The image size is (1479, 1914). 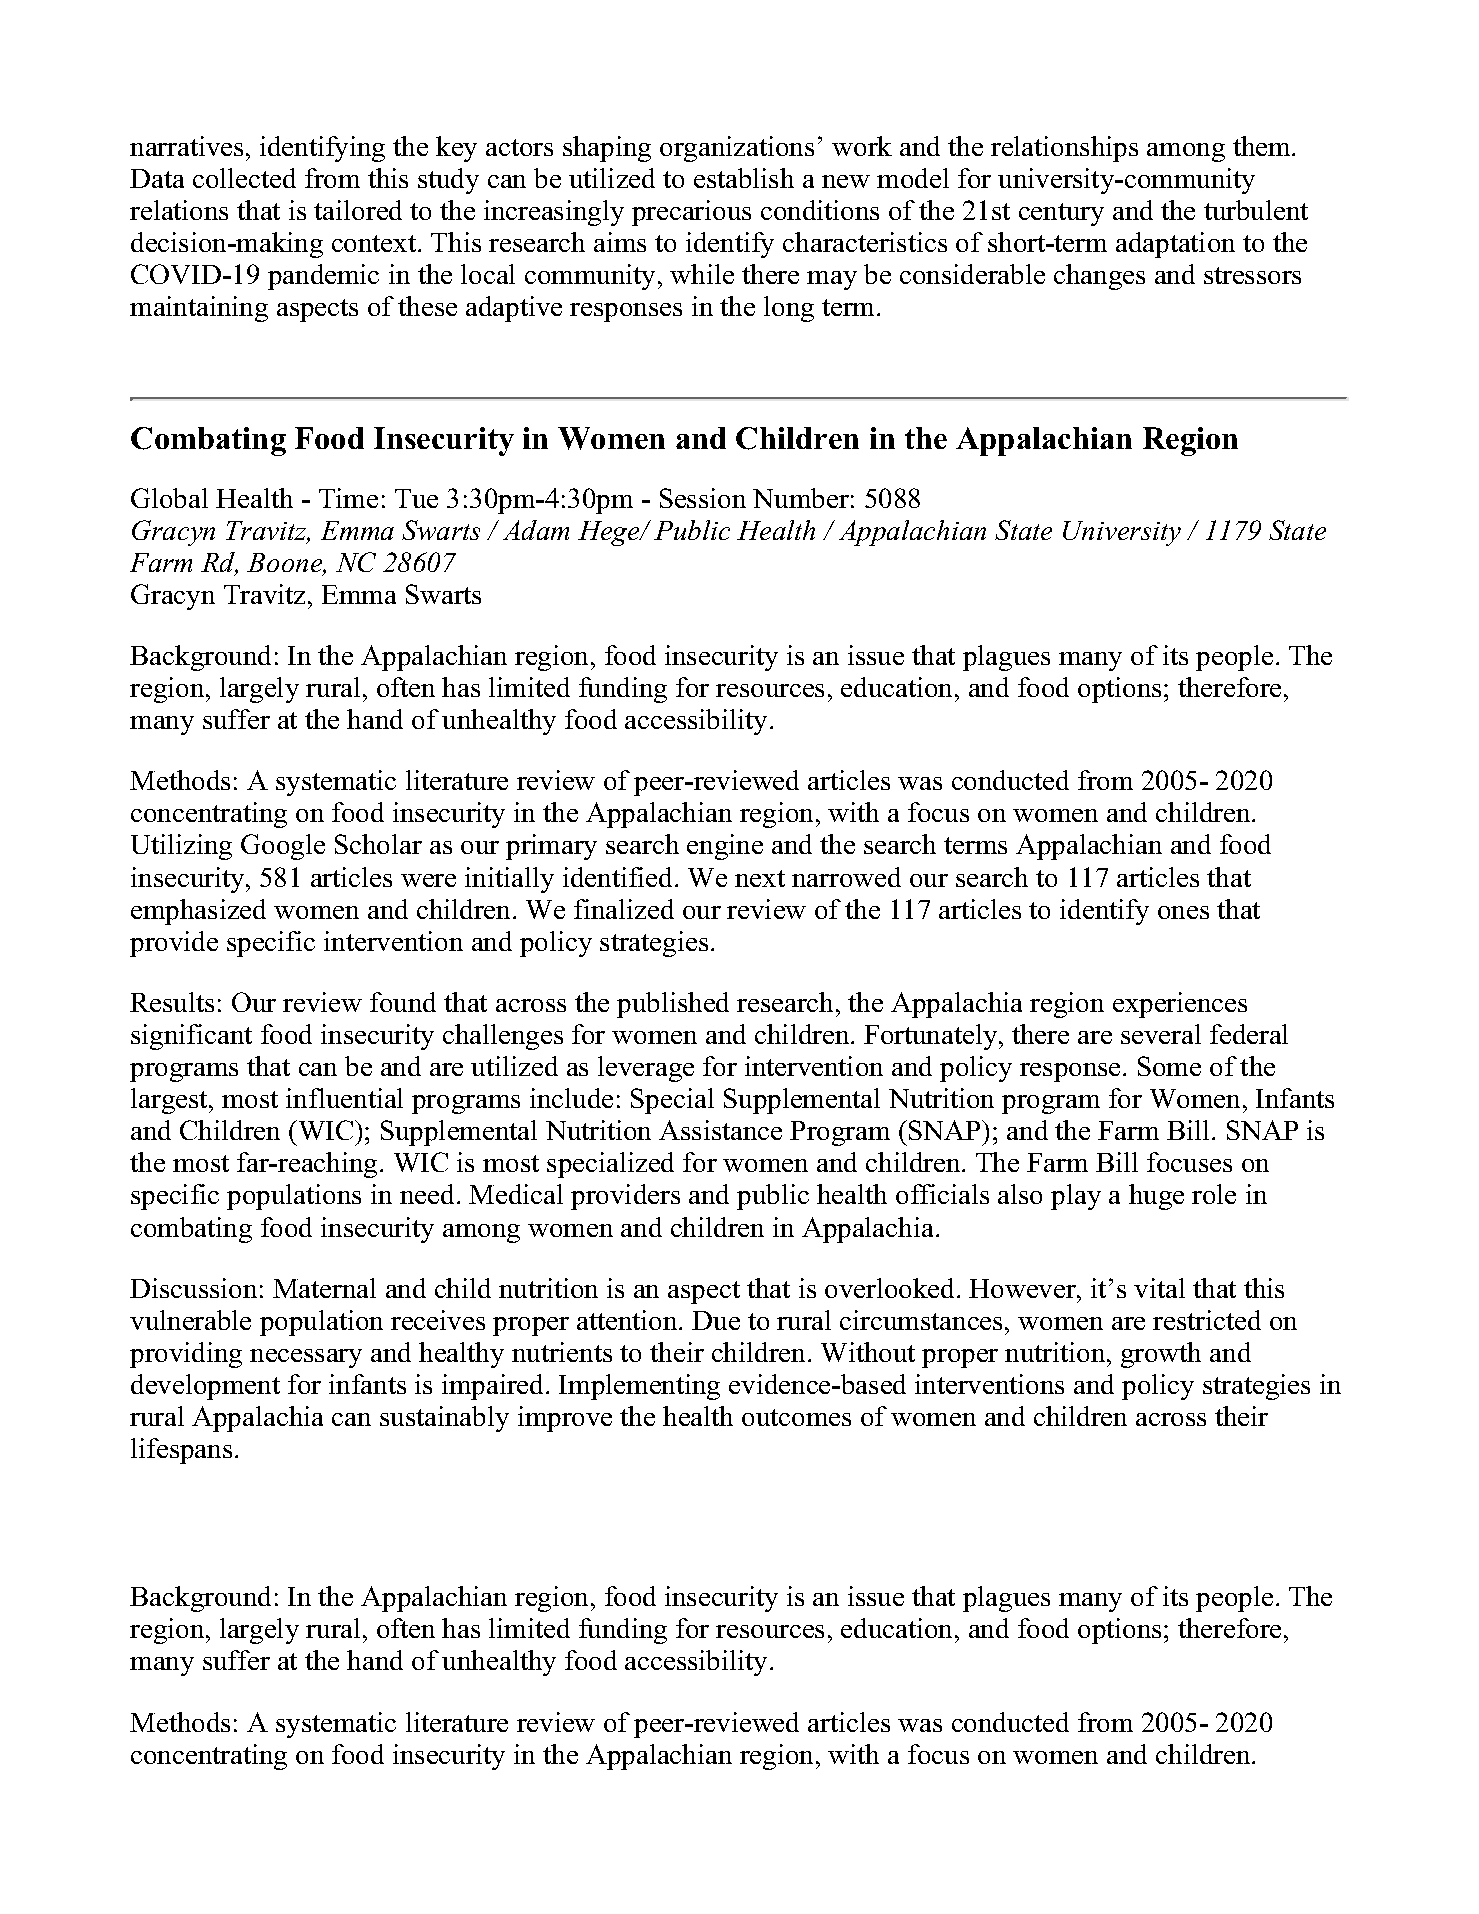 What do you see at coordinates (1099, 277) in the screenshot?
I see `changes` at bounding box center [1099, 277].
